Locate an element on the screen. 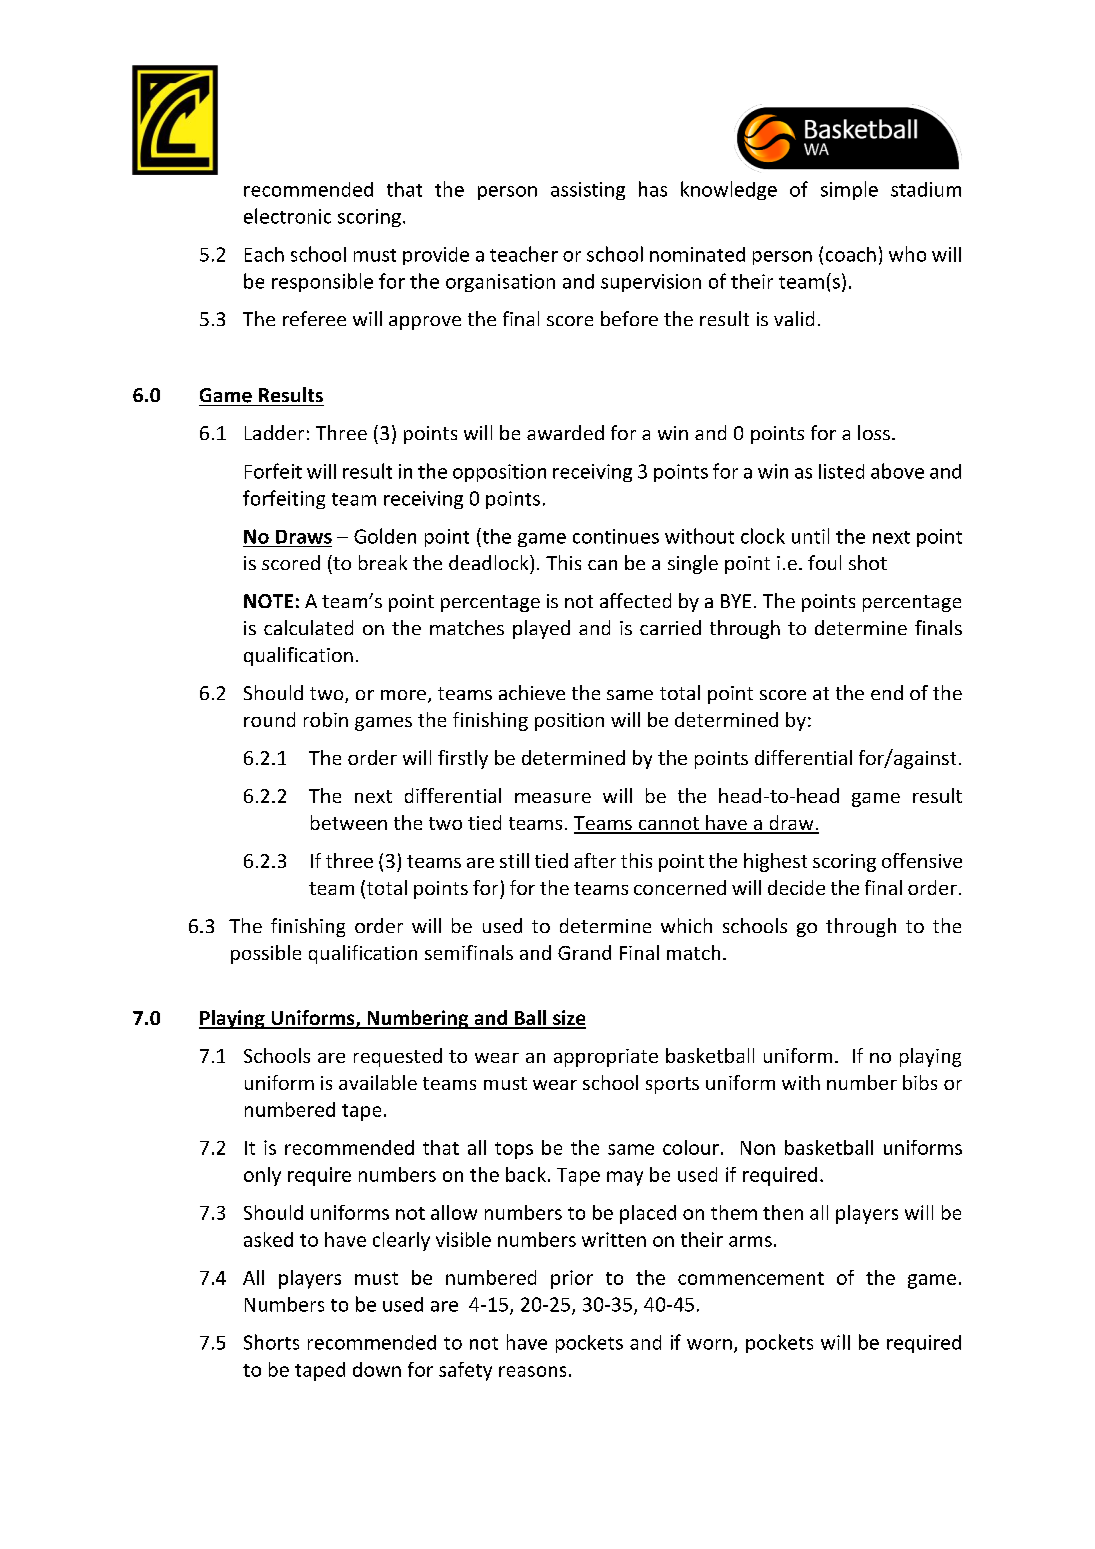  affected is located at coordinates (635, 600).
